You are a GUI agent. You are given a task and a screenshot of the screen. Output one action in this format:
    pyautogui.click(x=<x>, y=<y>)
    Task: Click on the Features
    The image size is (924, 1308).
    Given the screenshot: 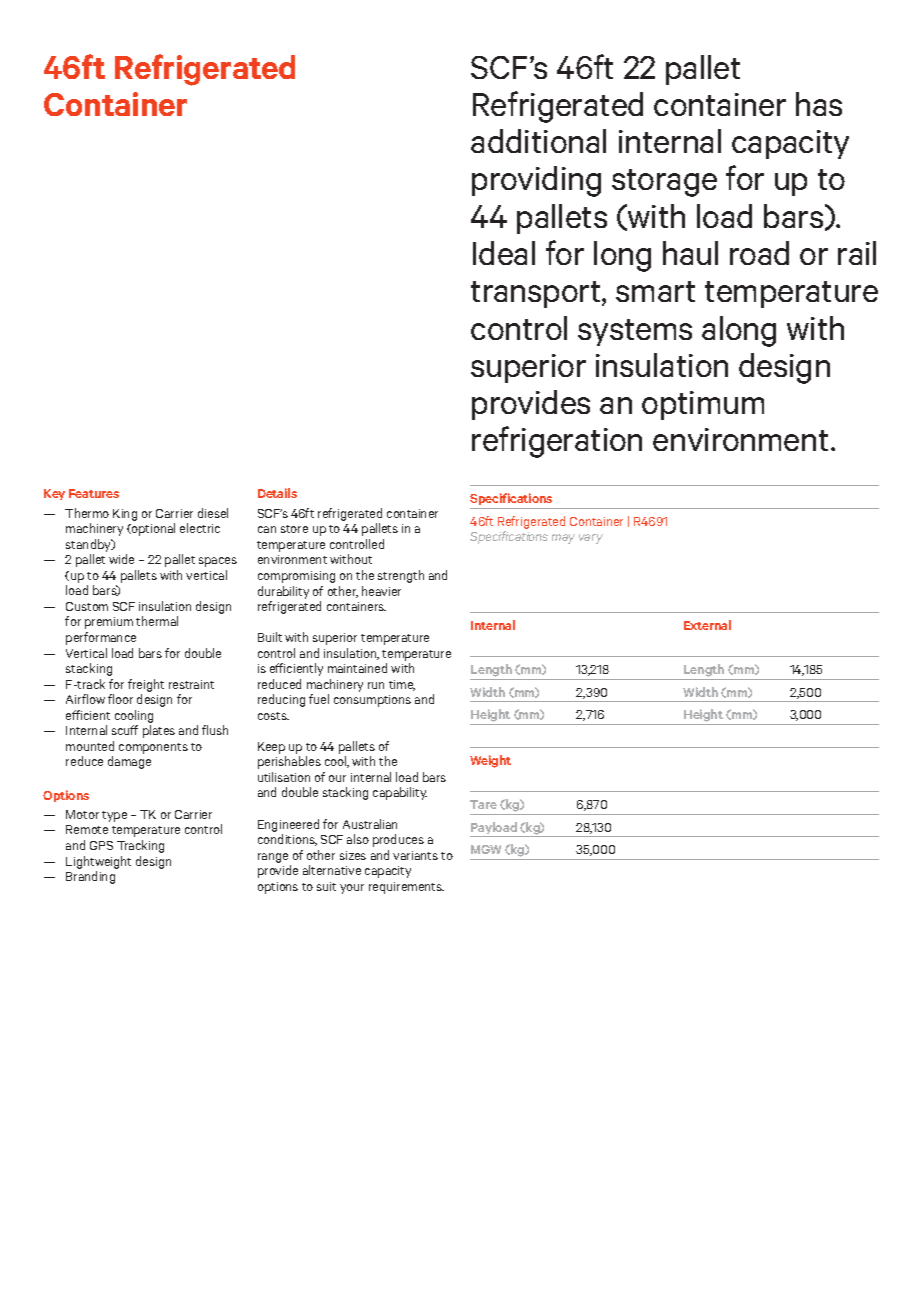 What is the action you would take?
    pyautogui.click(x=94, y=493)
